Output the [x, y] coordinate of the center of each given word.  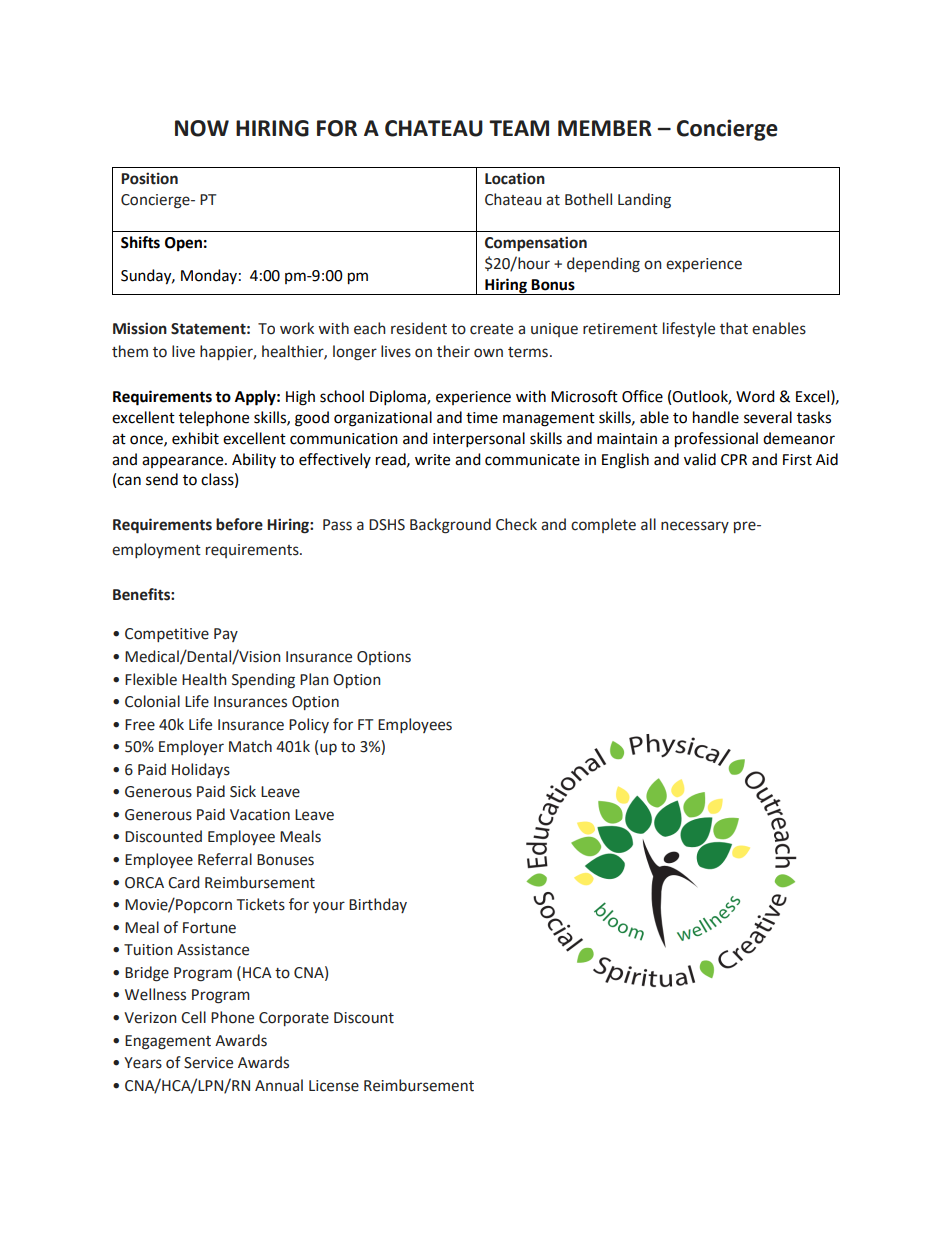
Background [450, 526]
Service [208, 1063]
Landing [644, 201]
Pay [226, 635]
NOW [202, 128]
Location [515, 178]
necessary [695, 527]
